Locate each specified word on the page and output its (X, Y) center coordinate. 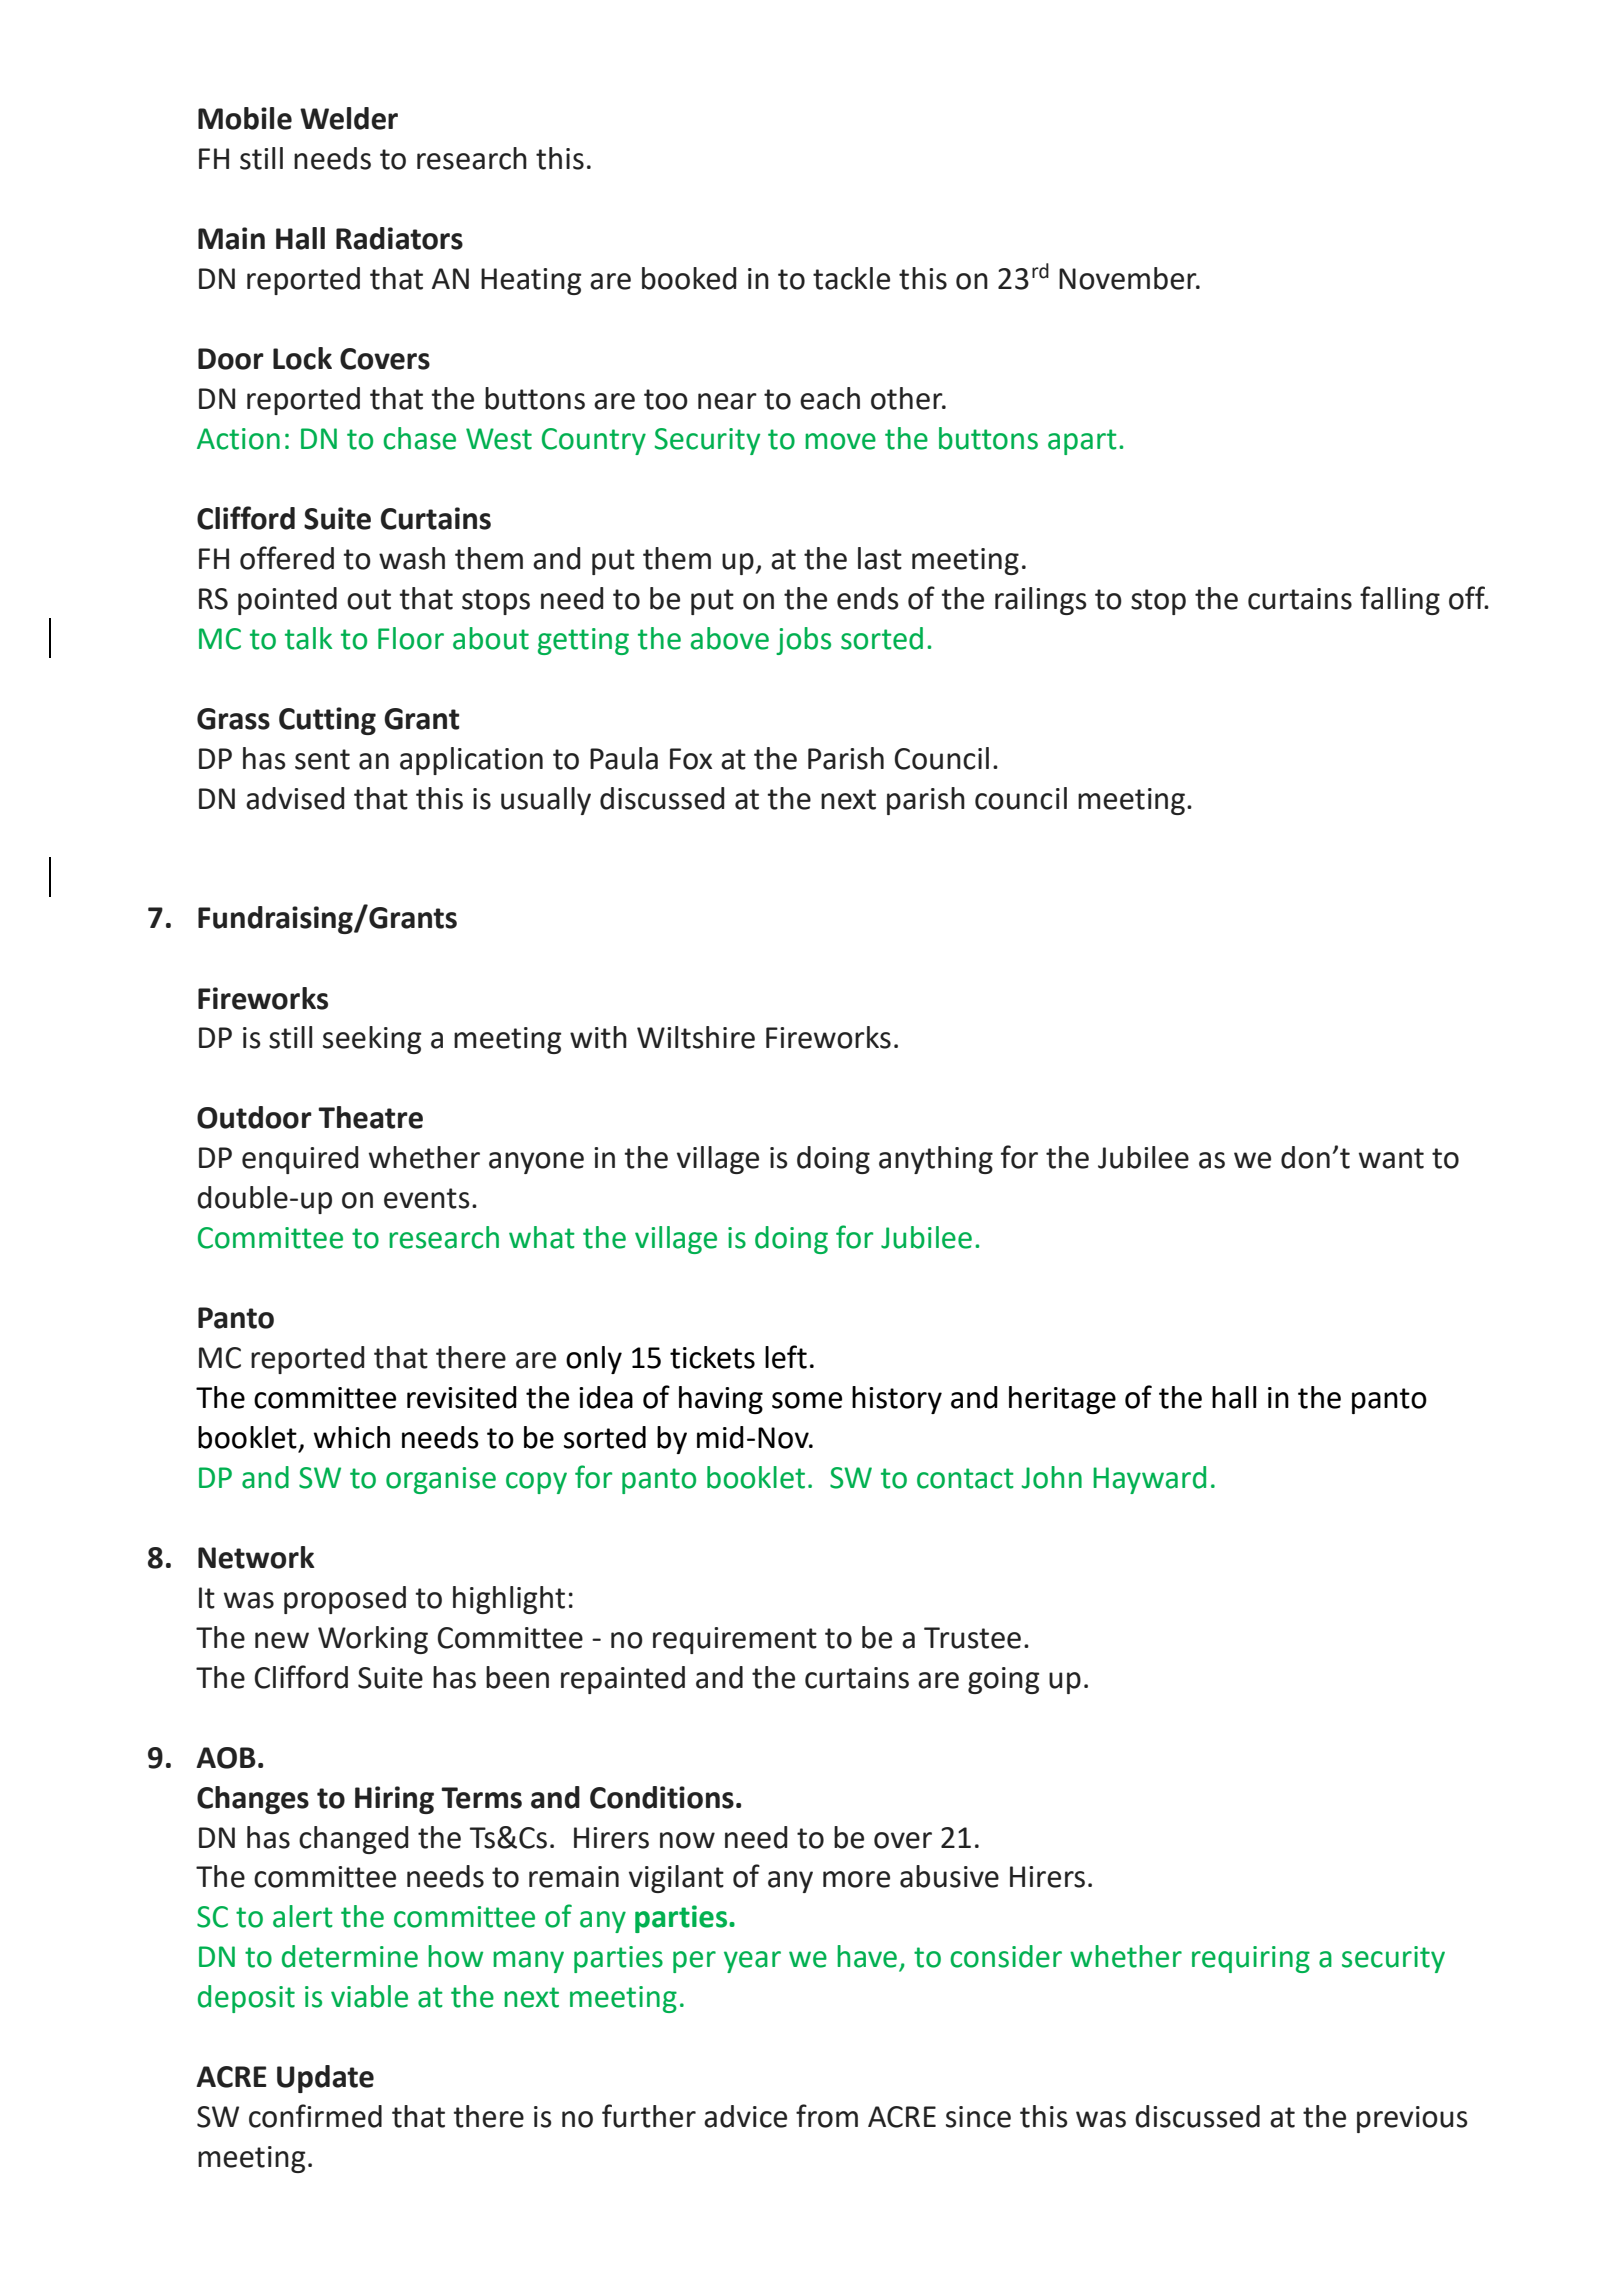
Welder (349, 118)
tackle (851, 278)
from (827, 2116)
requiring (1251, 1959)
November (1129, 278)
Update (325, 2079)
